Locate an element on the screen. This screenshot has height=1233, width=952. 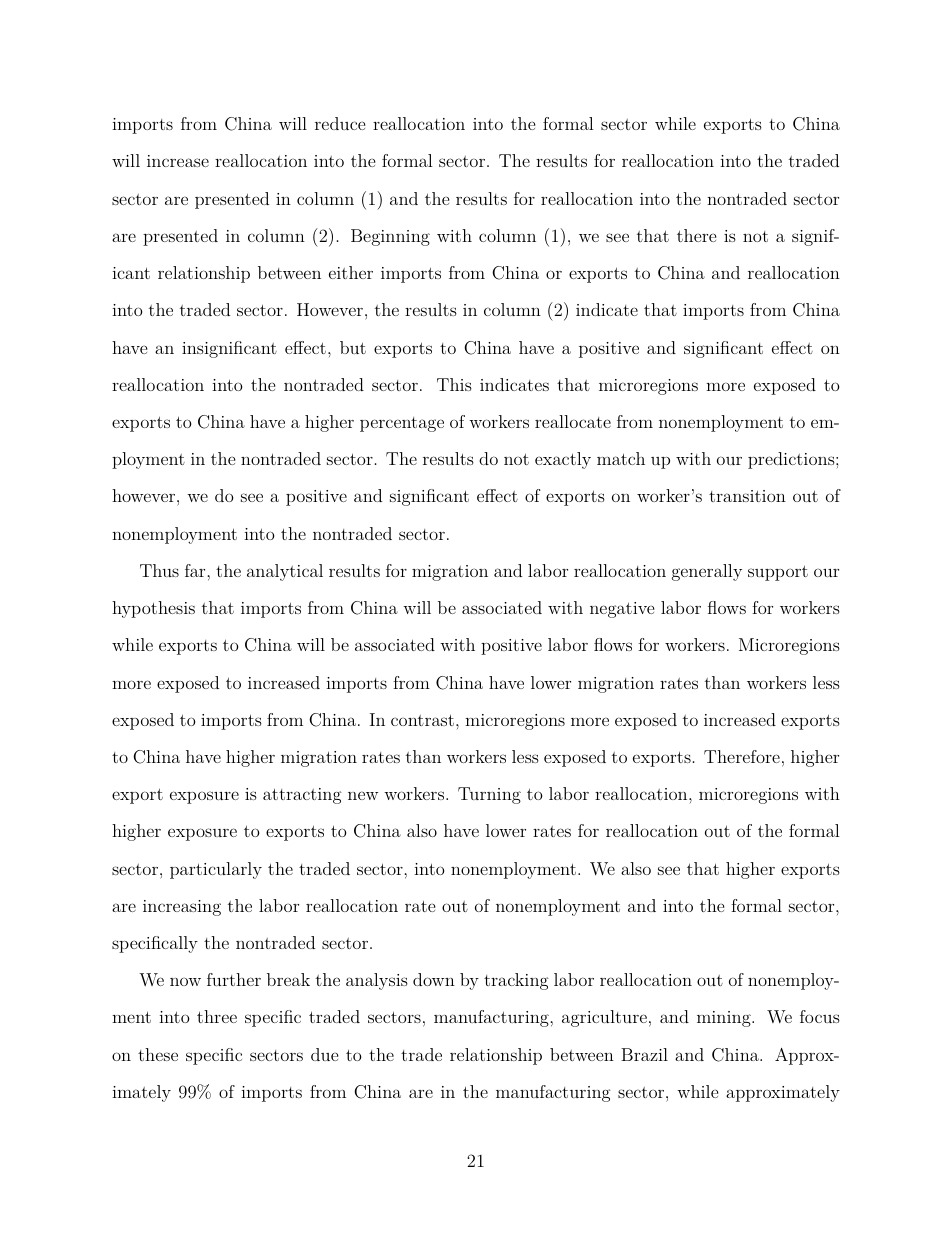
predictions is located at coordinates (791, 460).
